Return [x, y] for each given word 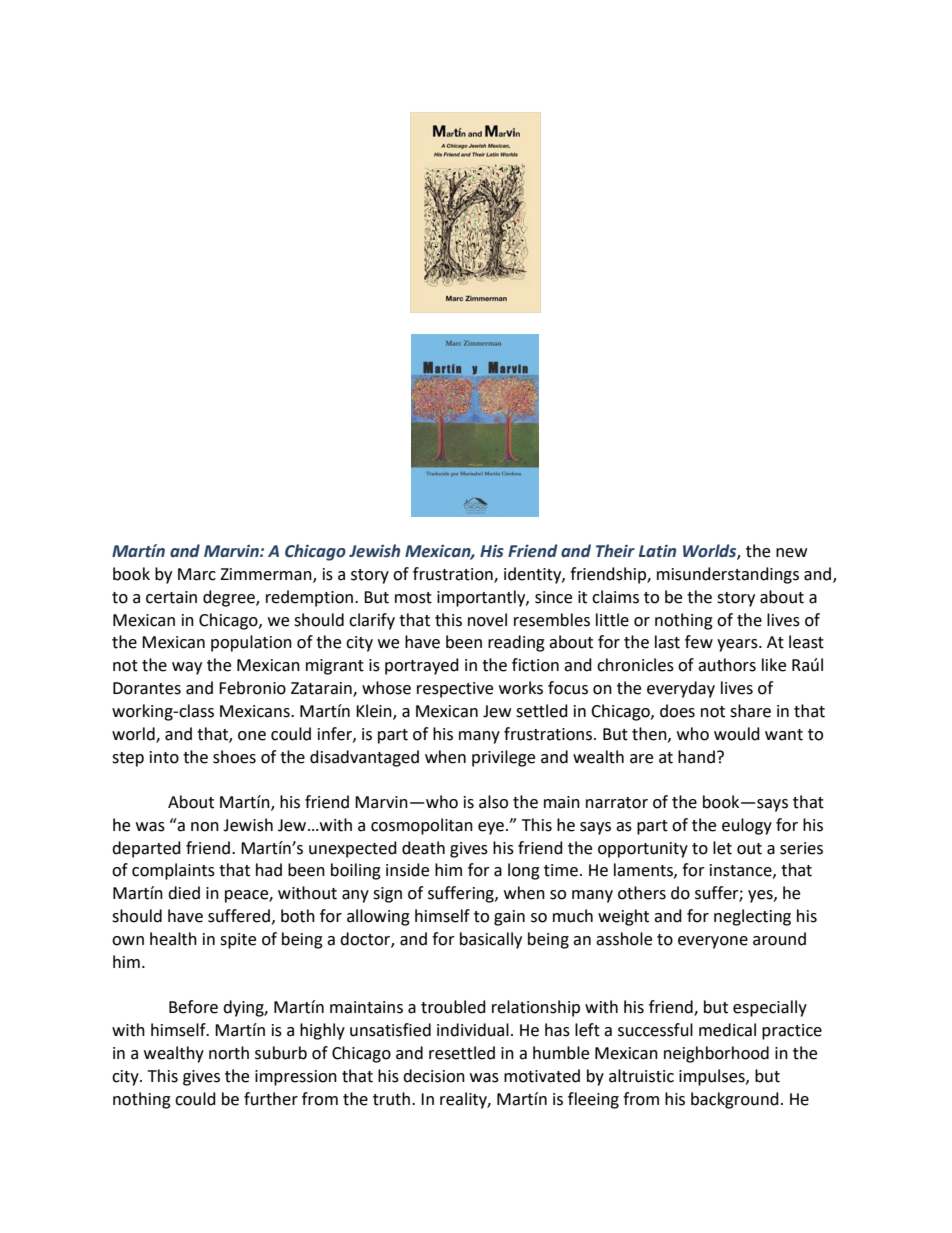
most [413, 598]
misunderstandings [728, 575]
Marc [197, 574]
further [271, 1099]
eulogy [747, 826]
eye [491, 828]
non [205, 827]
